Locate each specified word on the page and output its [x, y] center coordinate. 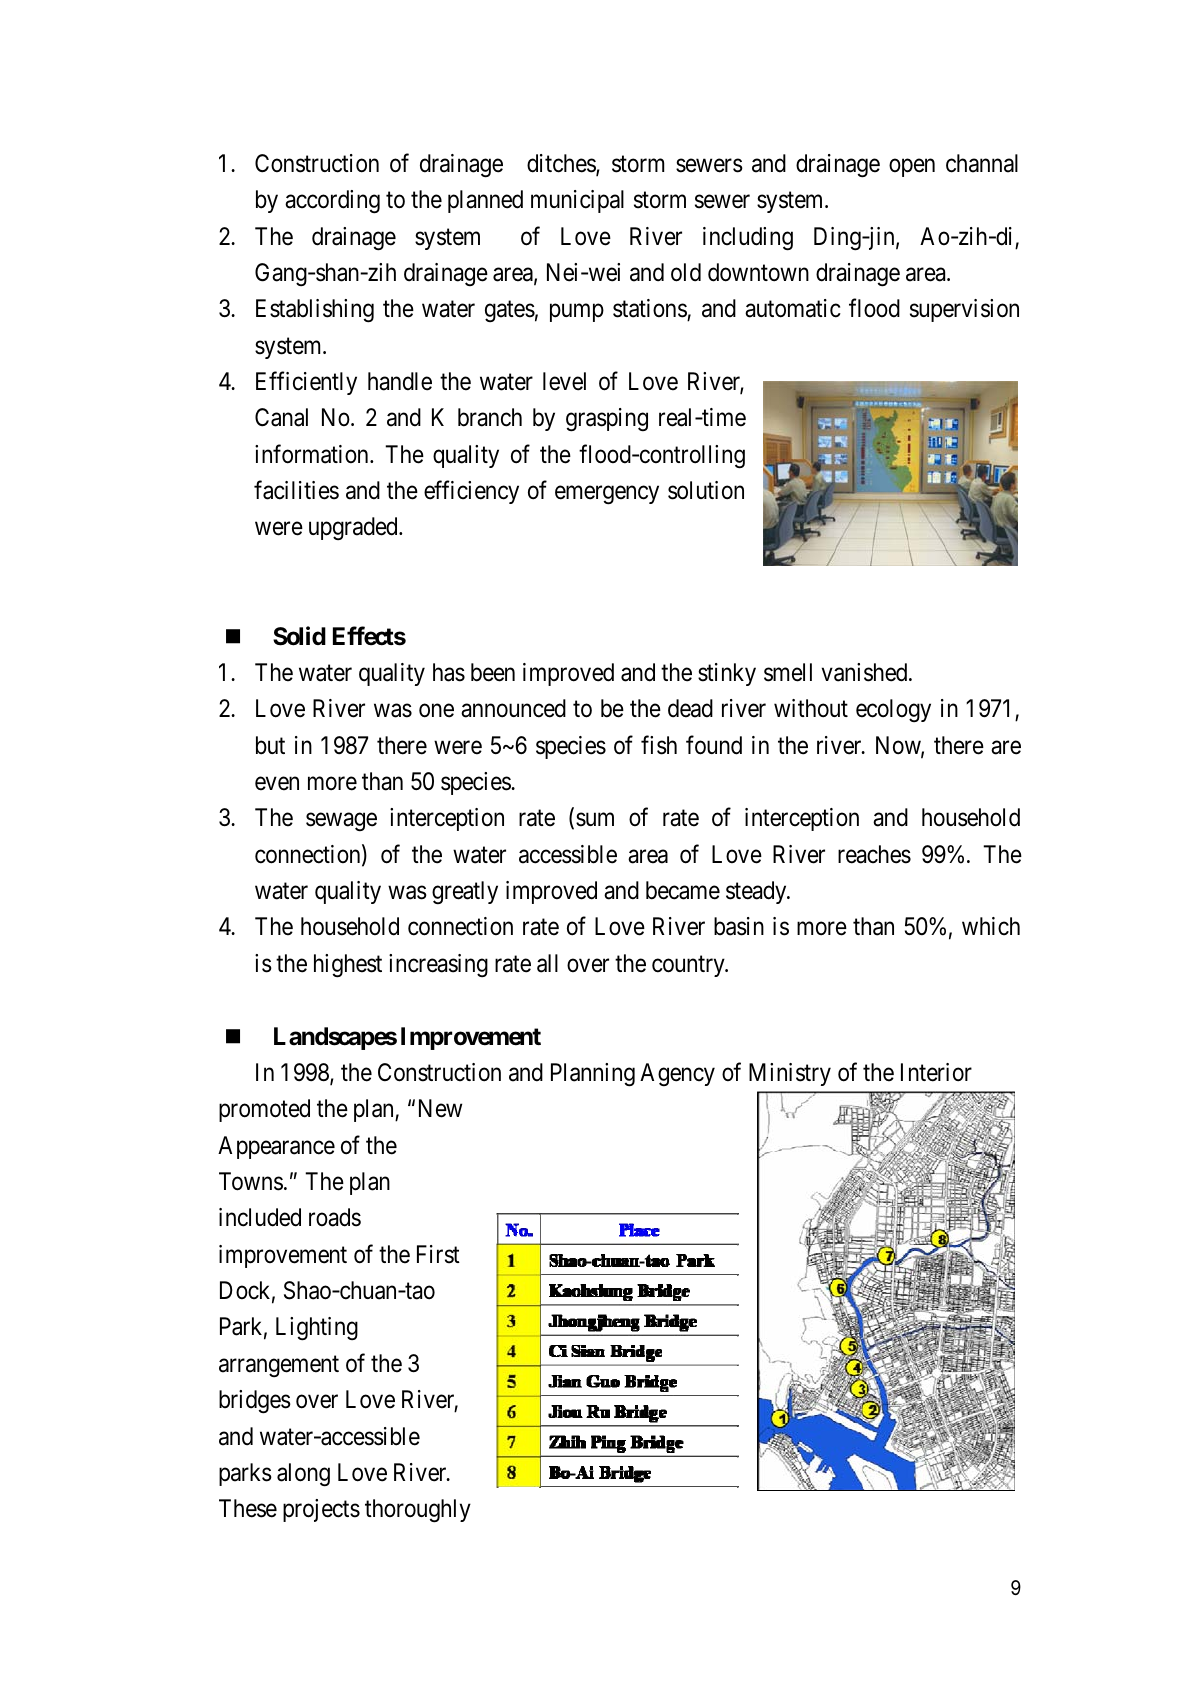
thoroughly [418, 1511]
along [303, 1475]
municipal [577, 201]
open [912, 168]
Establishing [315, 311]
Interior [936, 1072]
